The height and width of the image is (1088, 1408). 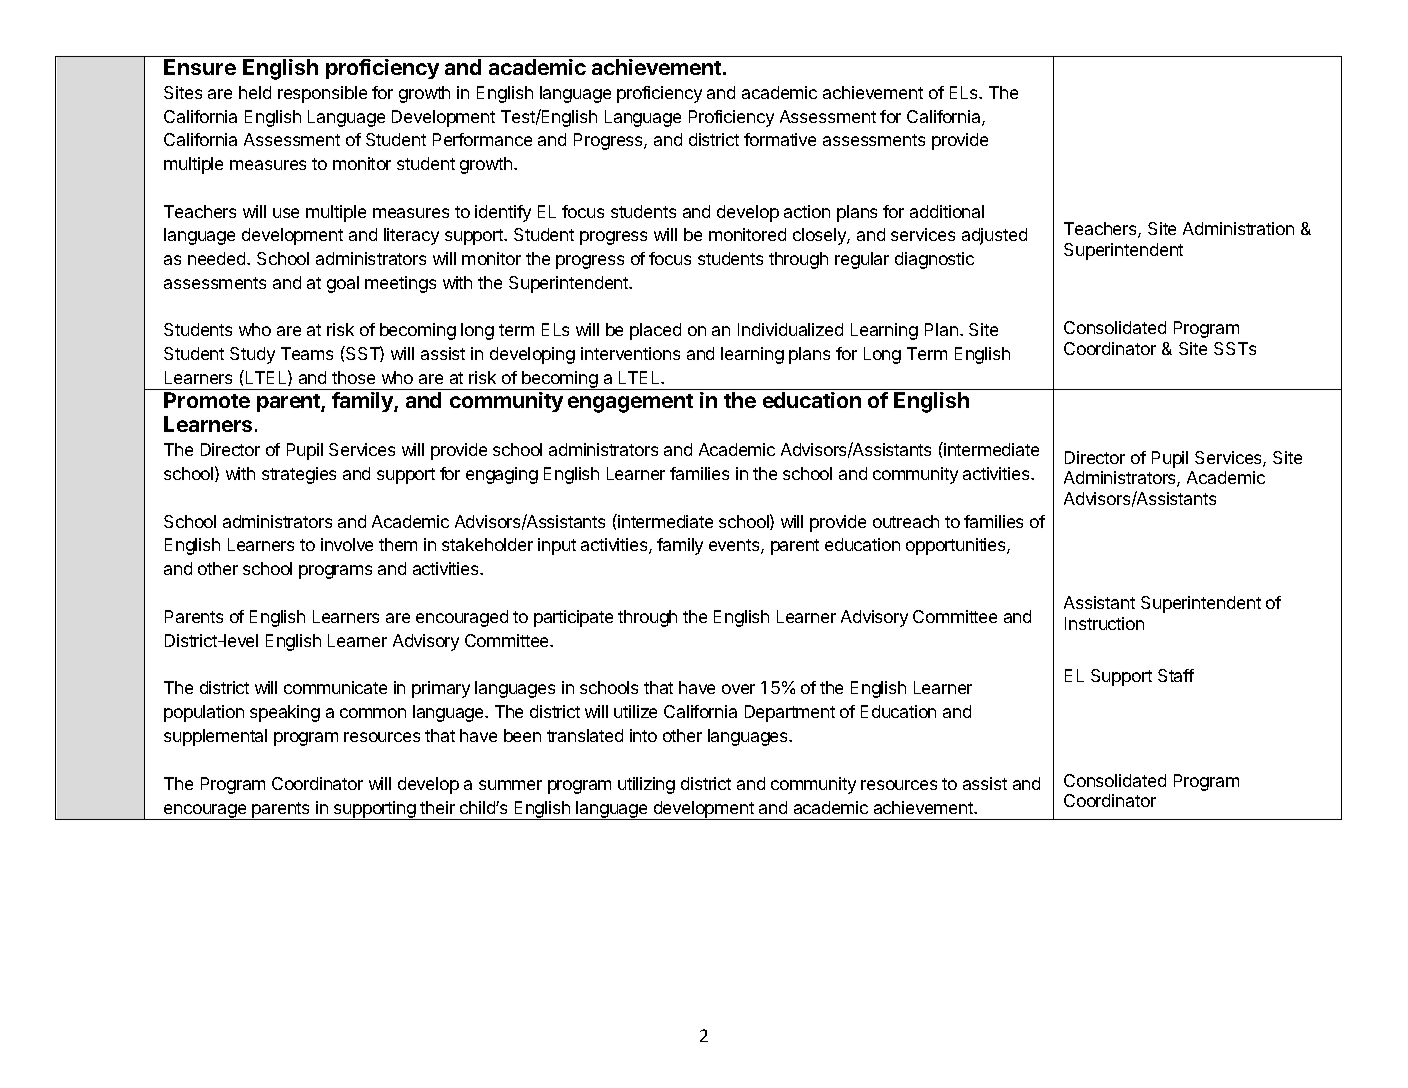 I want to click on Instruction, so click(x=1104, y=623).
